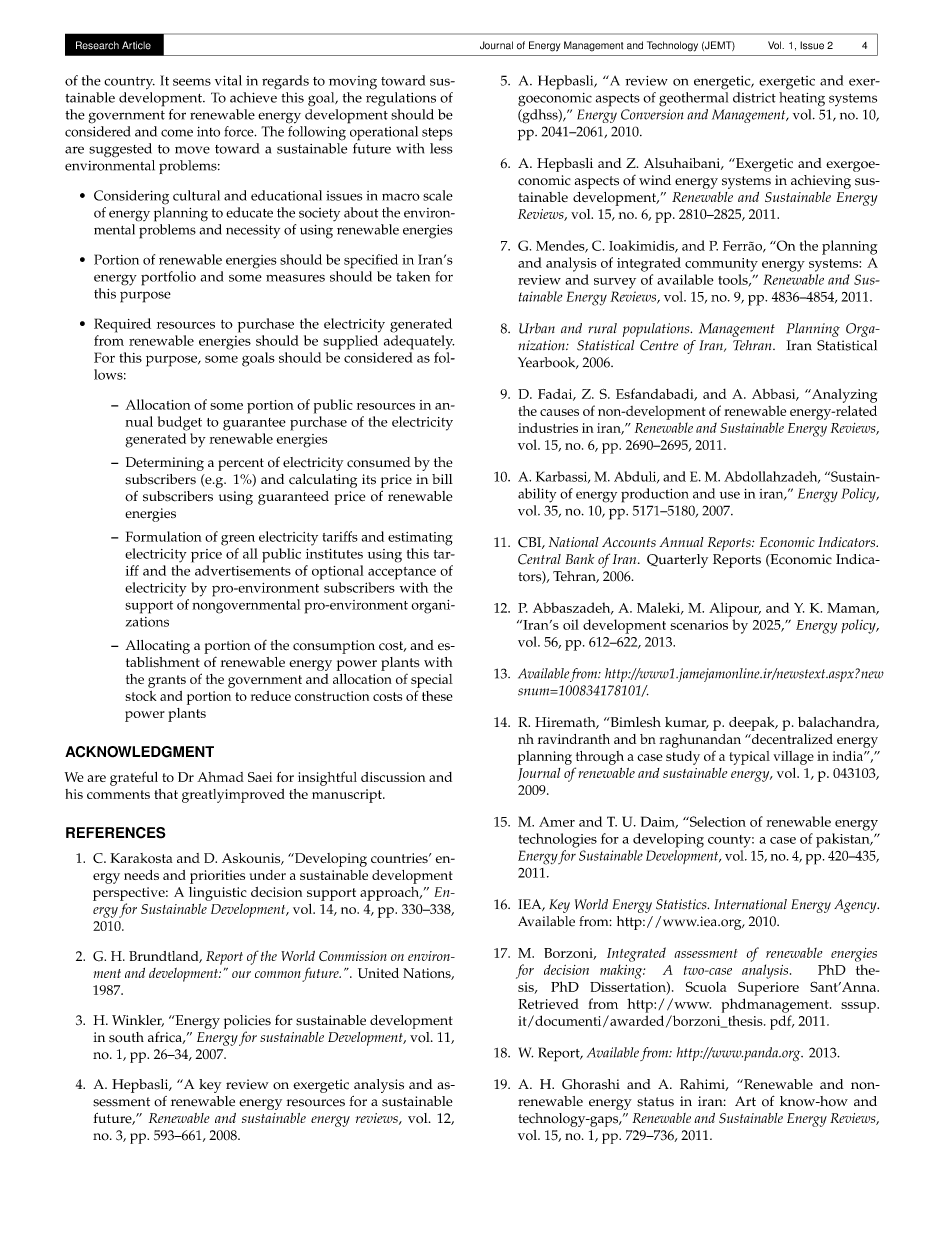  I want to click on Required, so click(122, 325).
